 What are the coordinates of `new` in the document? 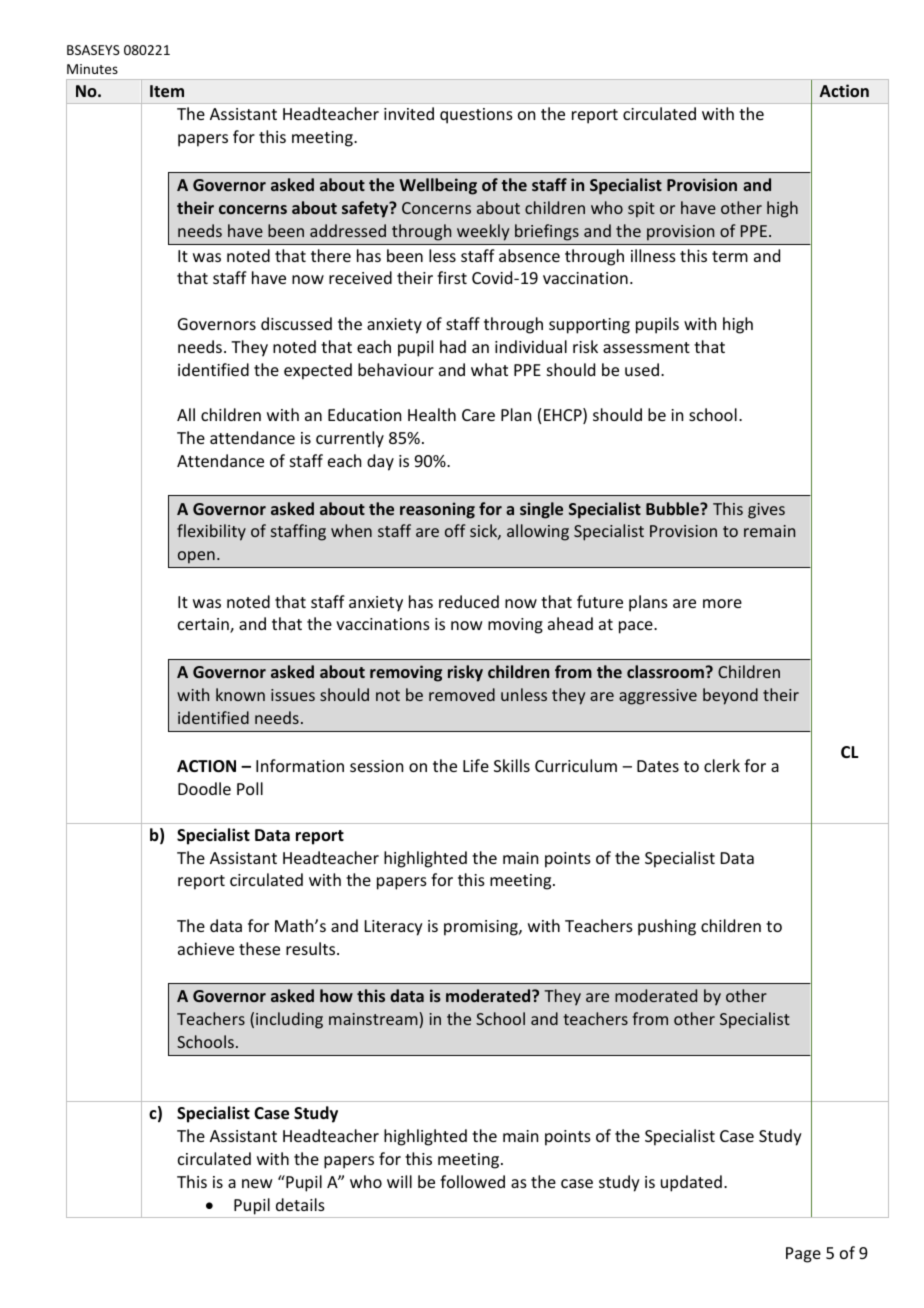 It's located at (257, 1183).
